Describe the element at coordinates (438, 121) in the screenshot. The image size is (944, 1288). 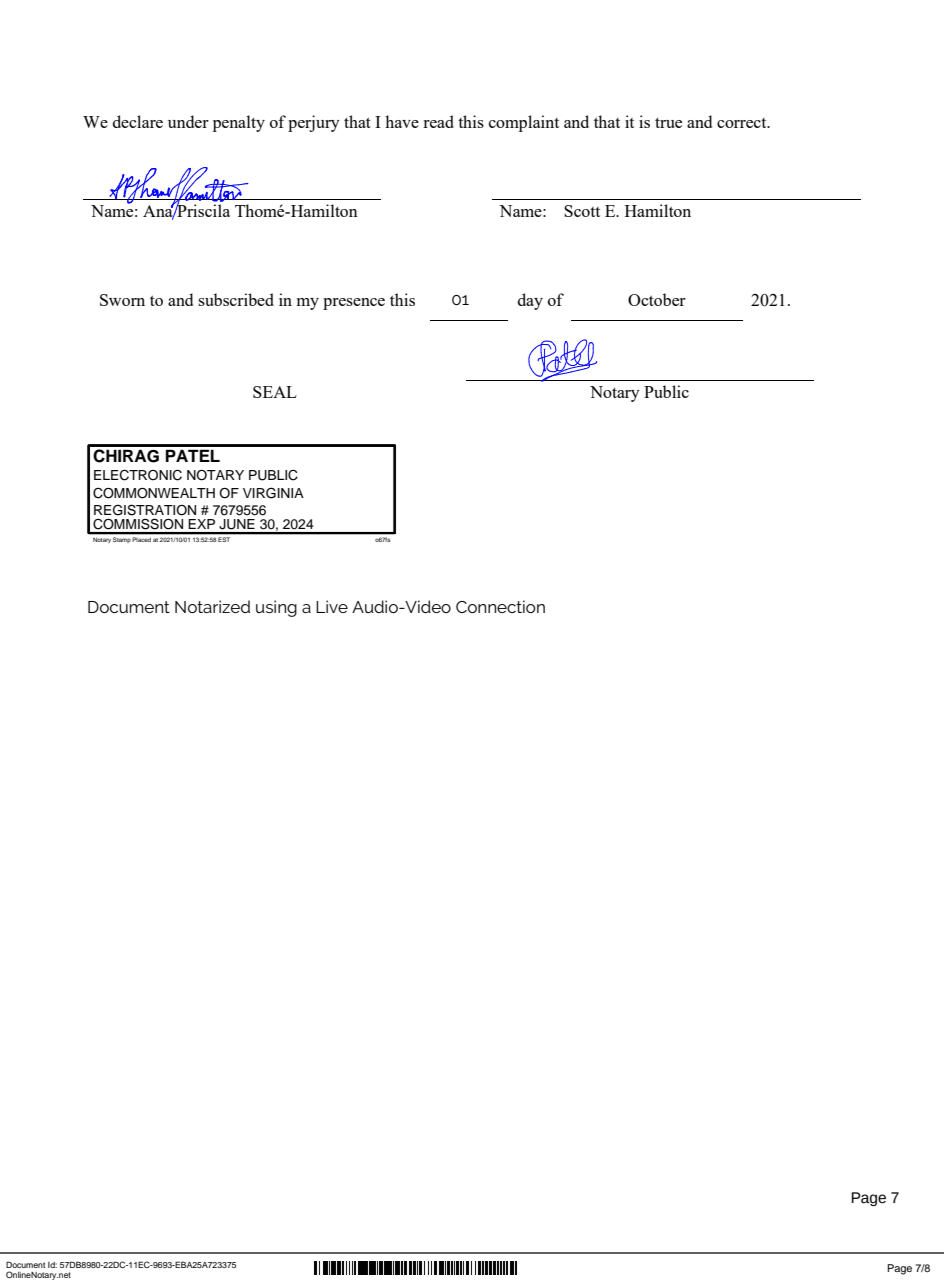
I see `read` at that location.
